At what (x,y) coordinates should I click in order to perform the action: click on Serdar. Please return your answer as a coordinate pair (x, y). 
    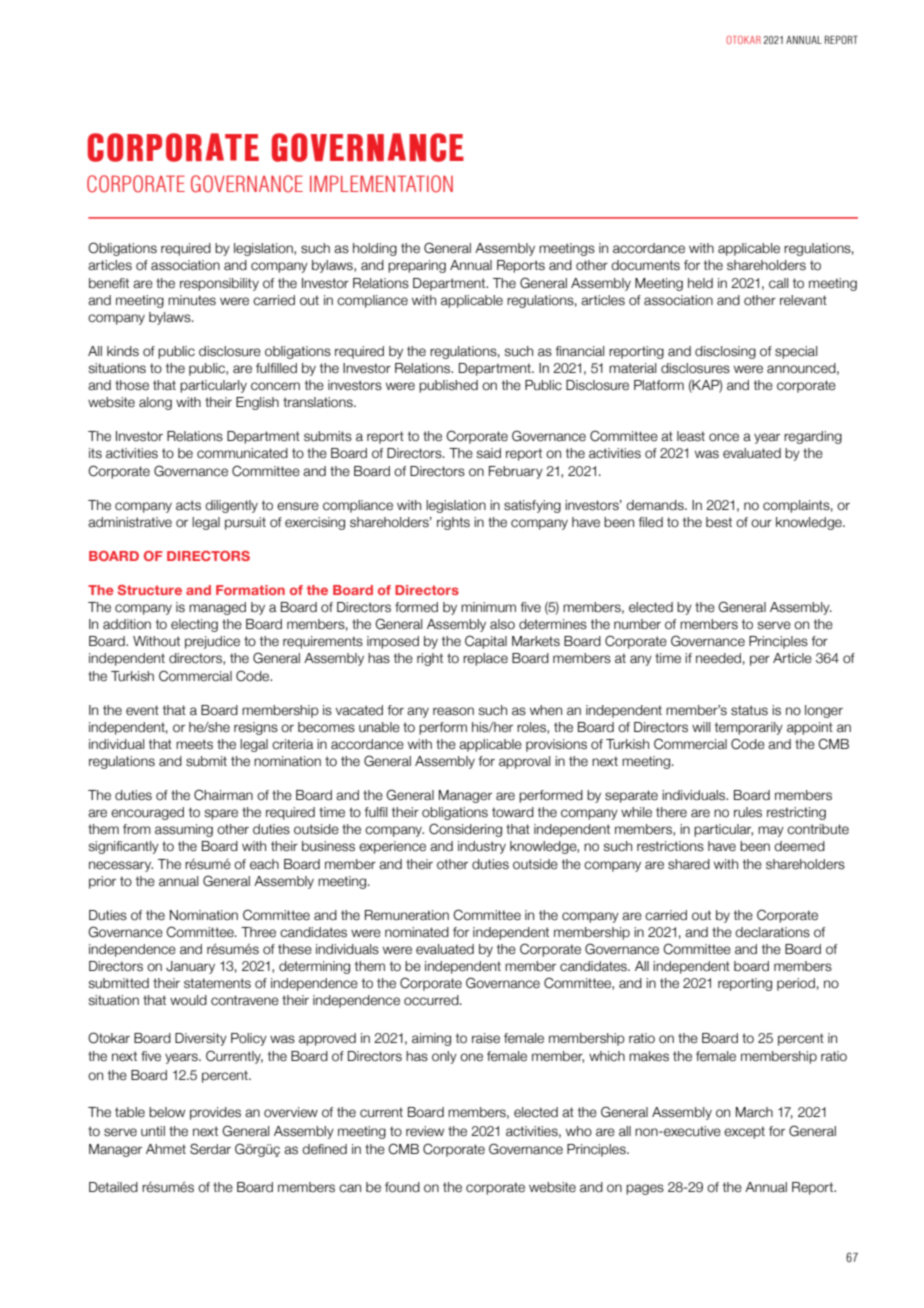
    Looking at the image, I should click on (210, 1149).
